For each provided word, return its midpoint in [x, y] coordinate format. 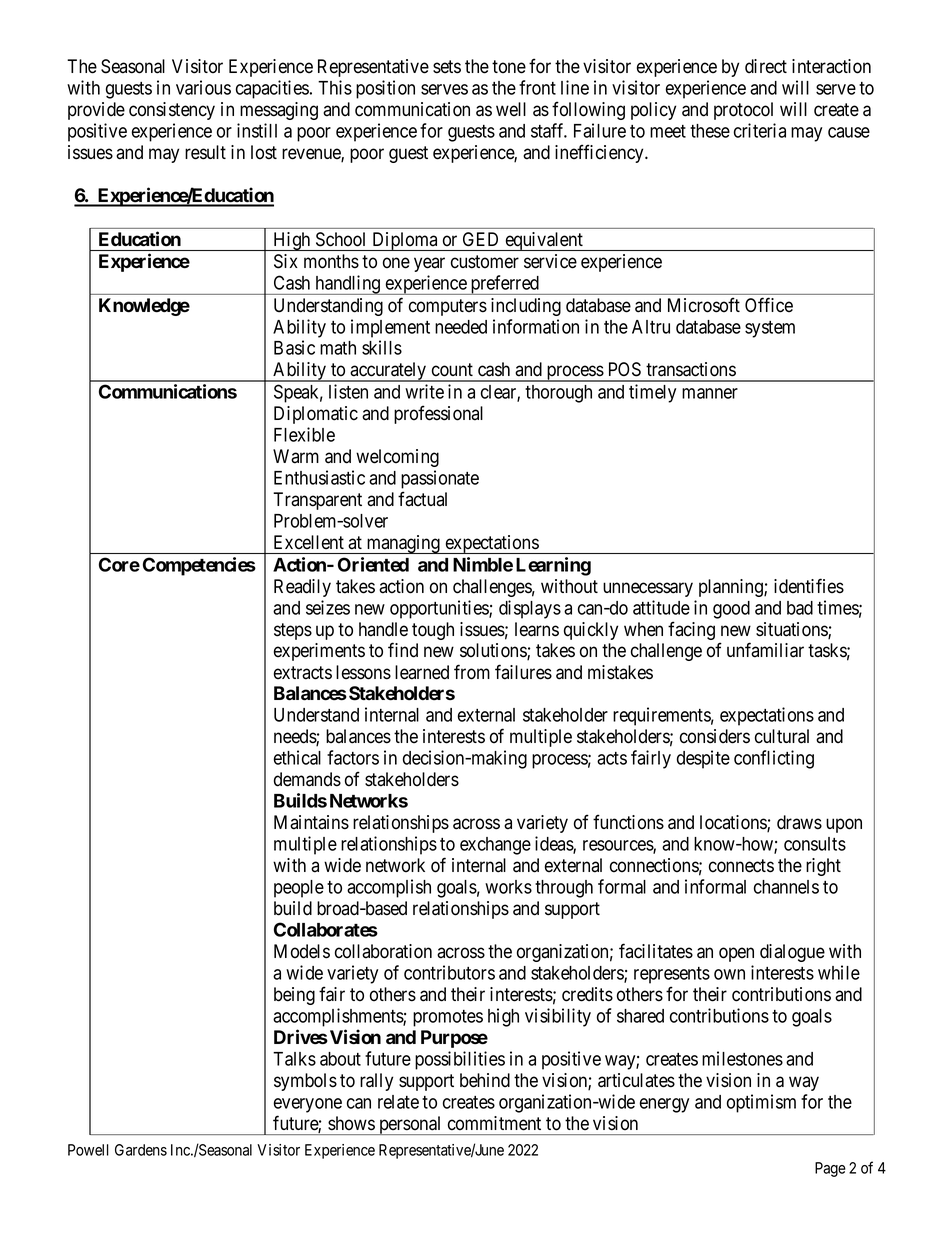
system [770, 329]
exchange [495, 846]
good [731, 610]
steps [293, 631]
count [452, 370]
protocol [743, 111]
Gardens [141, 1150]
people [299, 889]
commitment [494, 1123]
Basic [294, 347]
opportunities [440, 609]
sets [447, 67]
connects [741, 866]
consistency [172, 111]
